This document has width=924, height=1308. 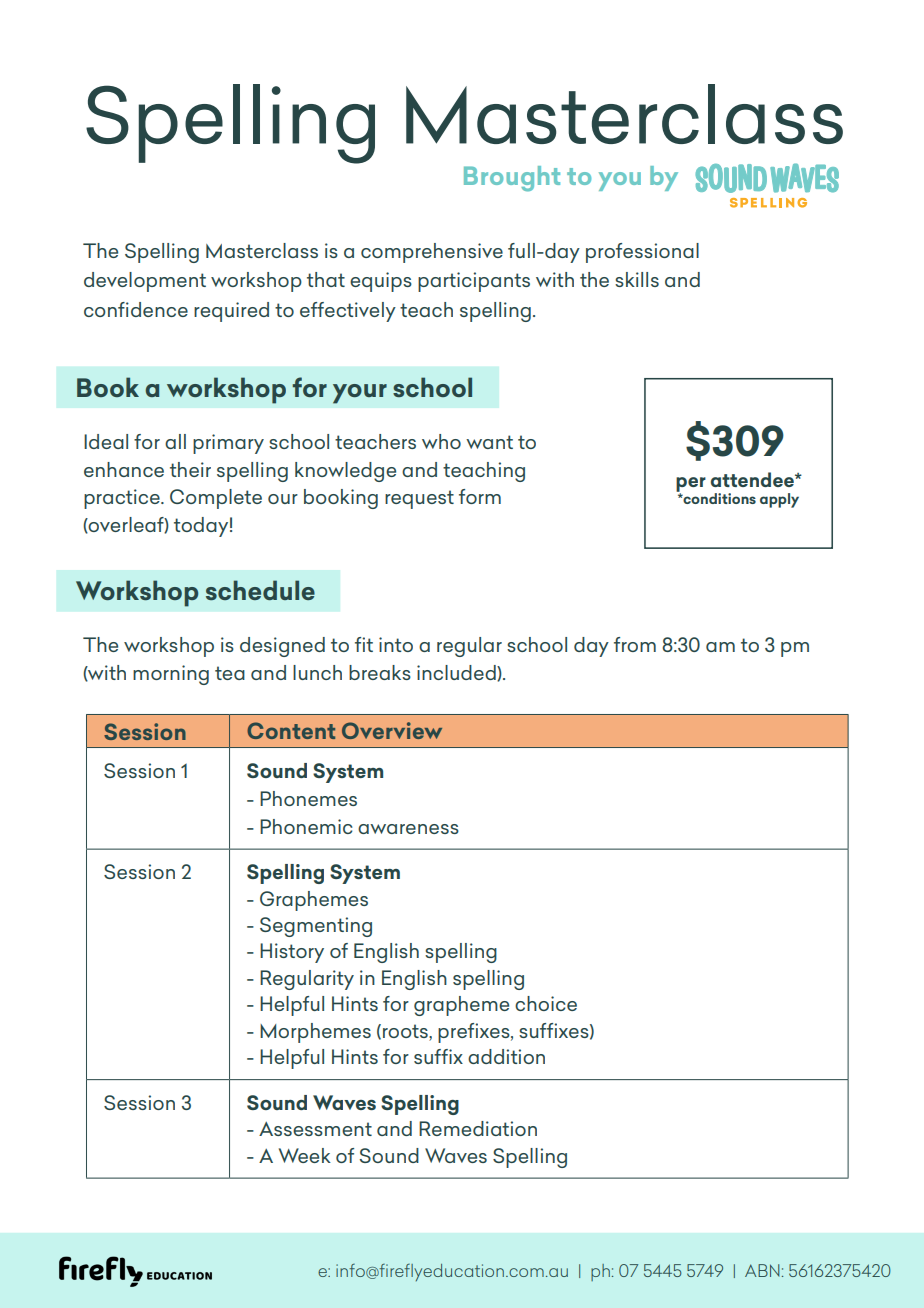 I want to click on roots, so click(x=406, y=1031).
